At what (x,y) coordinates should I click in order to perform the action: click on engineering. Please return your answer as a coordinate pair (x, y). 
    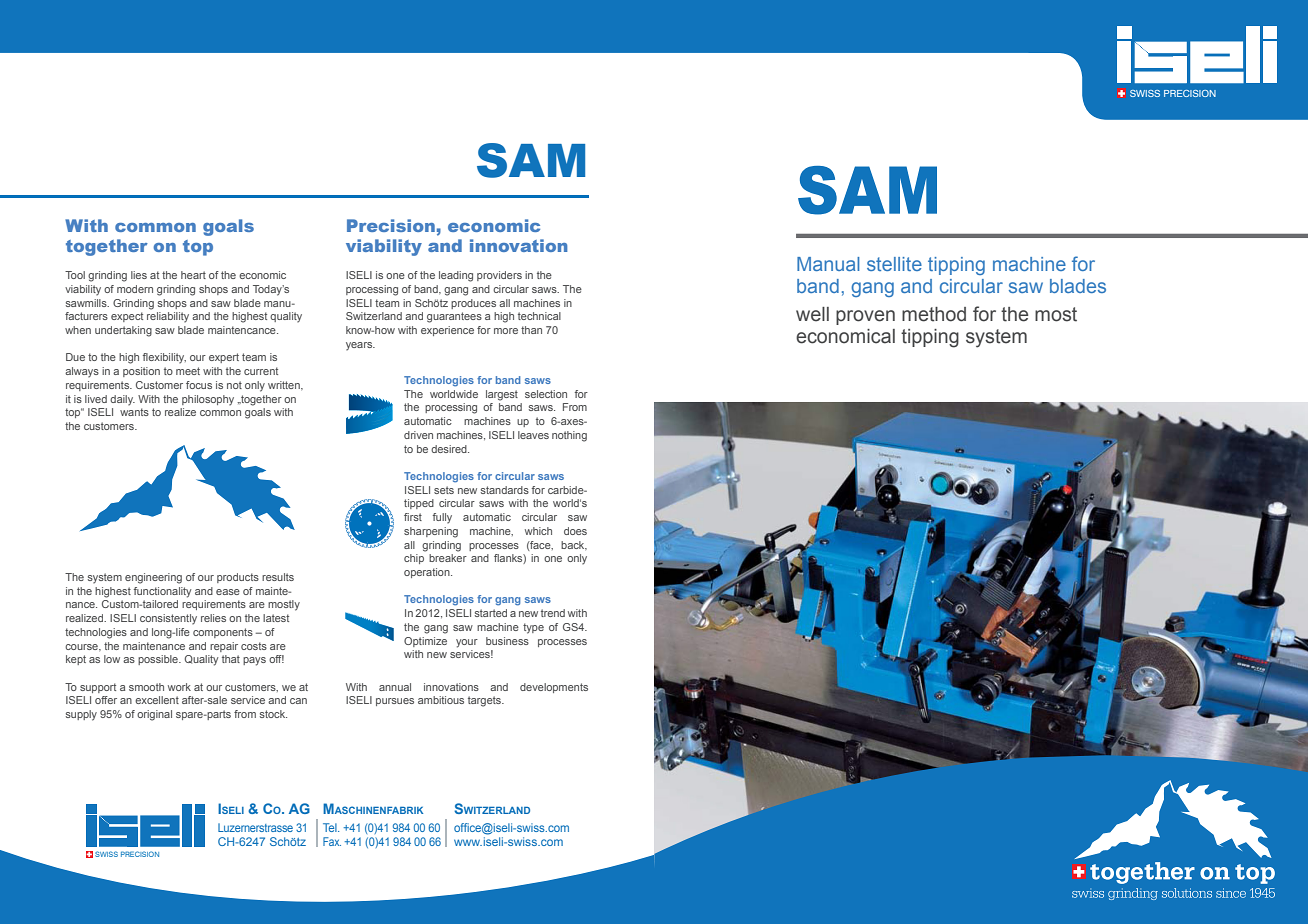
    Looking at the image, I should click on (153, 578).
